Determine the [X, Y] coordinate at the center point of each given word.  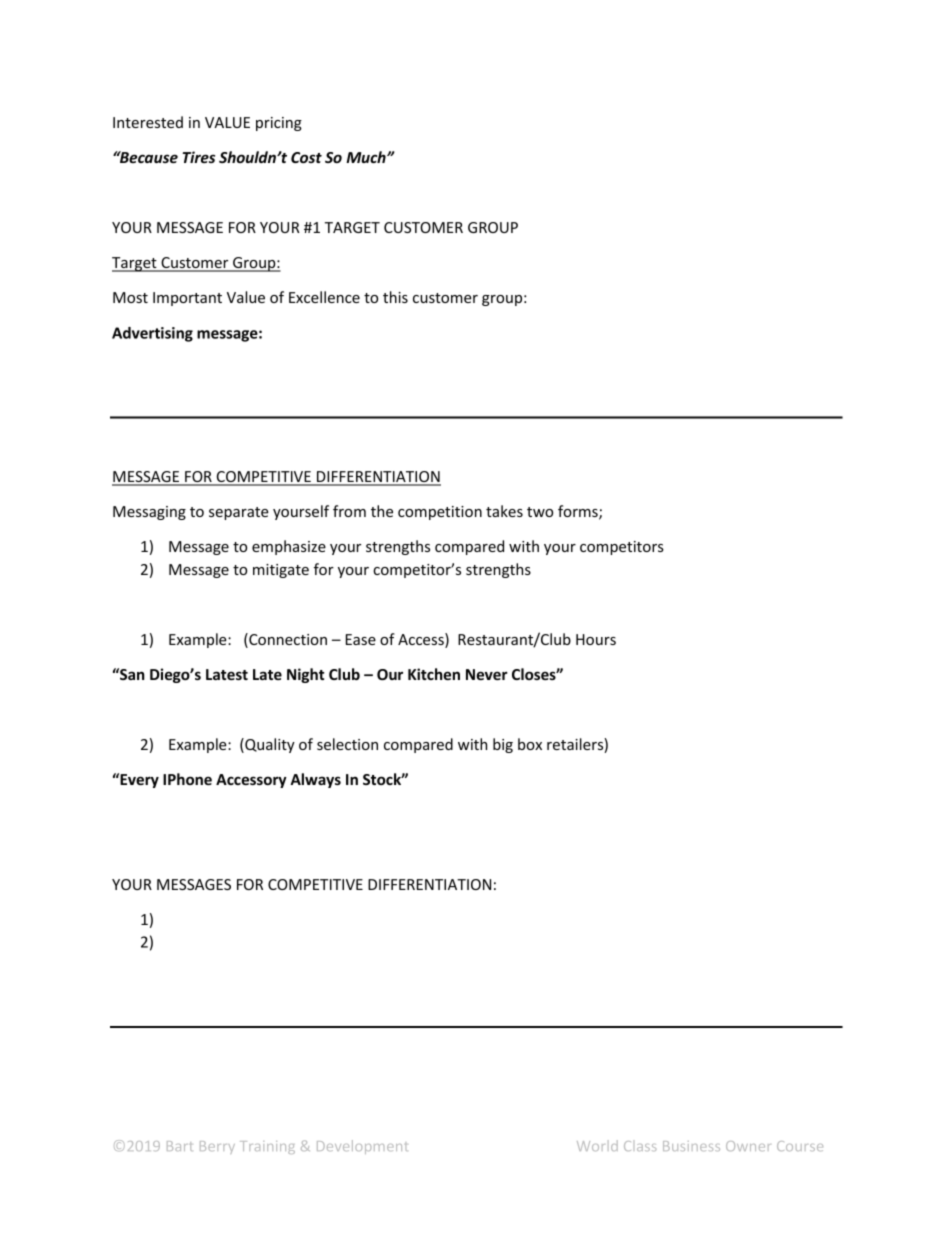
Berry [217, 1147]
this [395, 297]
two [540, 512]
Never [487, 674]
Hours [596, 639]
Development [362, 1147]
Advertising [152, 334]
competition [440, 513]
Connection [287, 640]
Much [367, 157]
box [530, 744]
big [503, 745]
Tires [198, 157]
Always [315, 780]
